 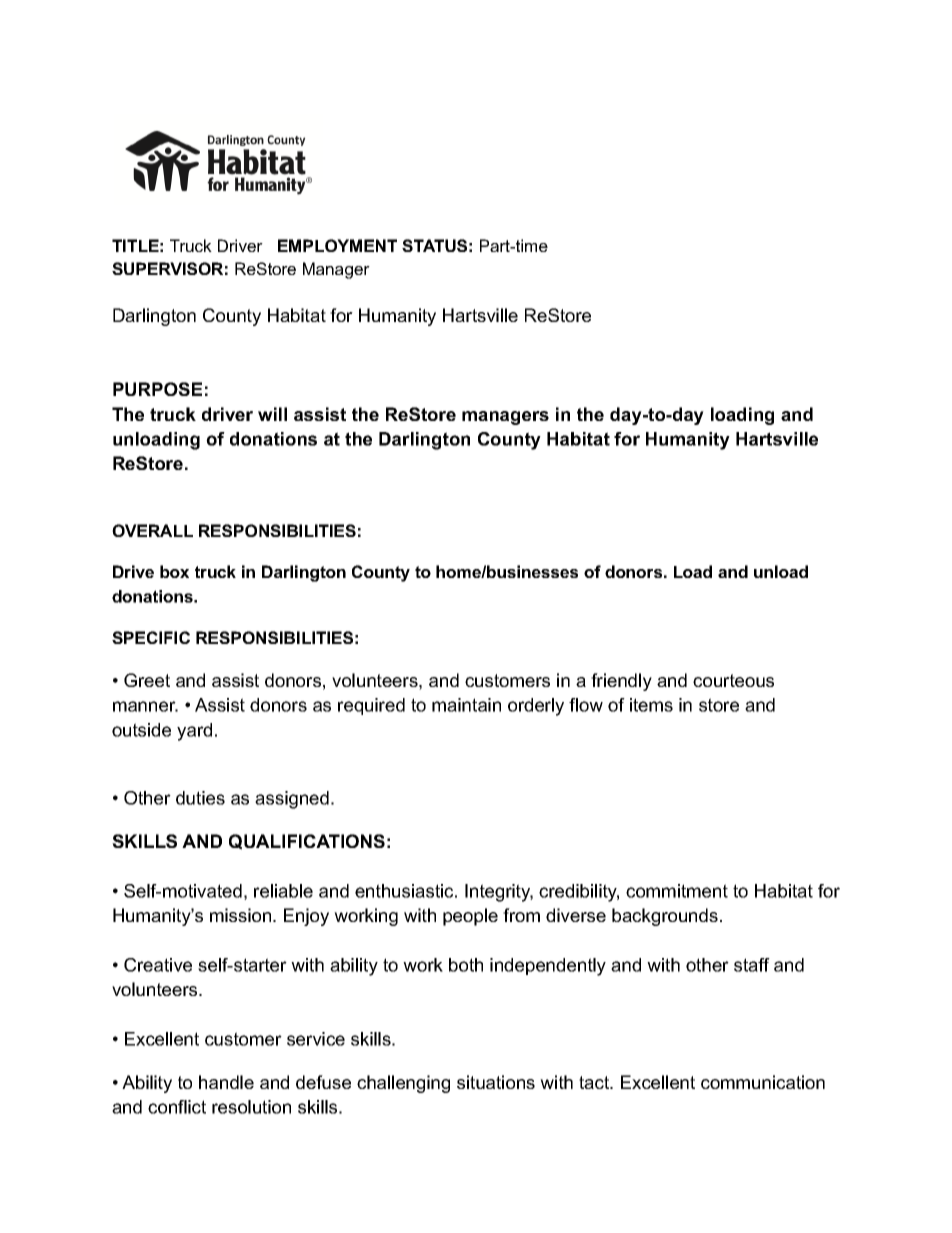 I want to click on maintain, so click(x=466, y=705).
